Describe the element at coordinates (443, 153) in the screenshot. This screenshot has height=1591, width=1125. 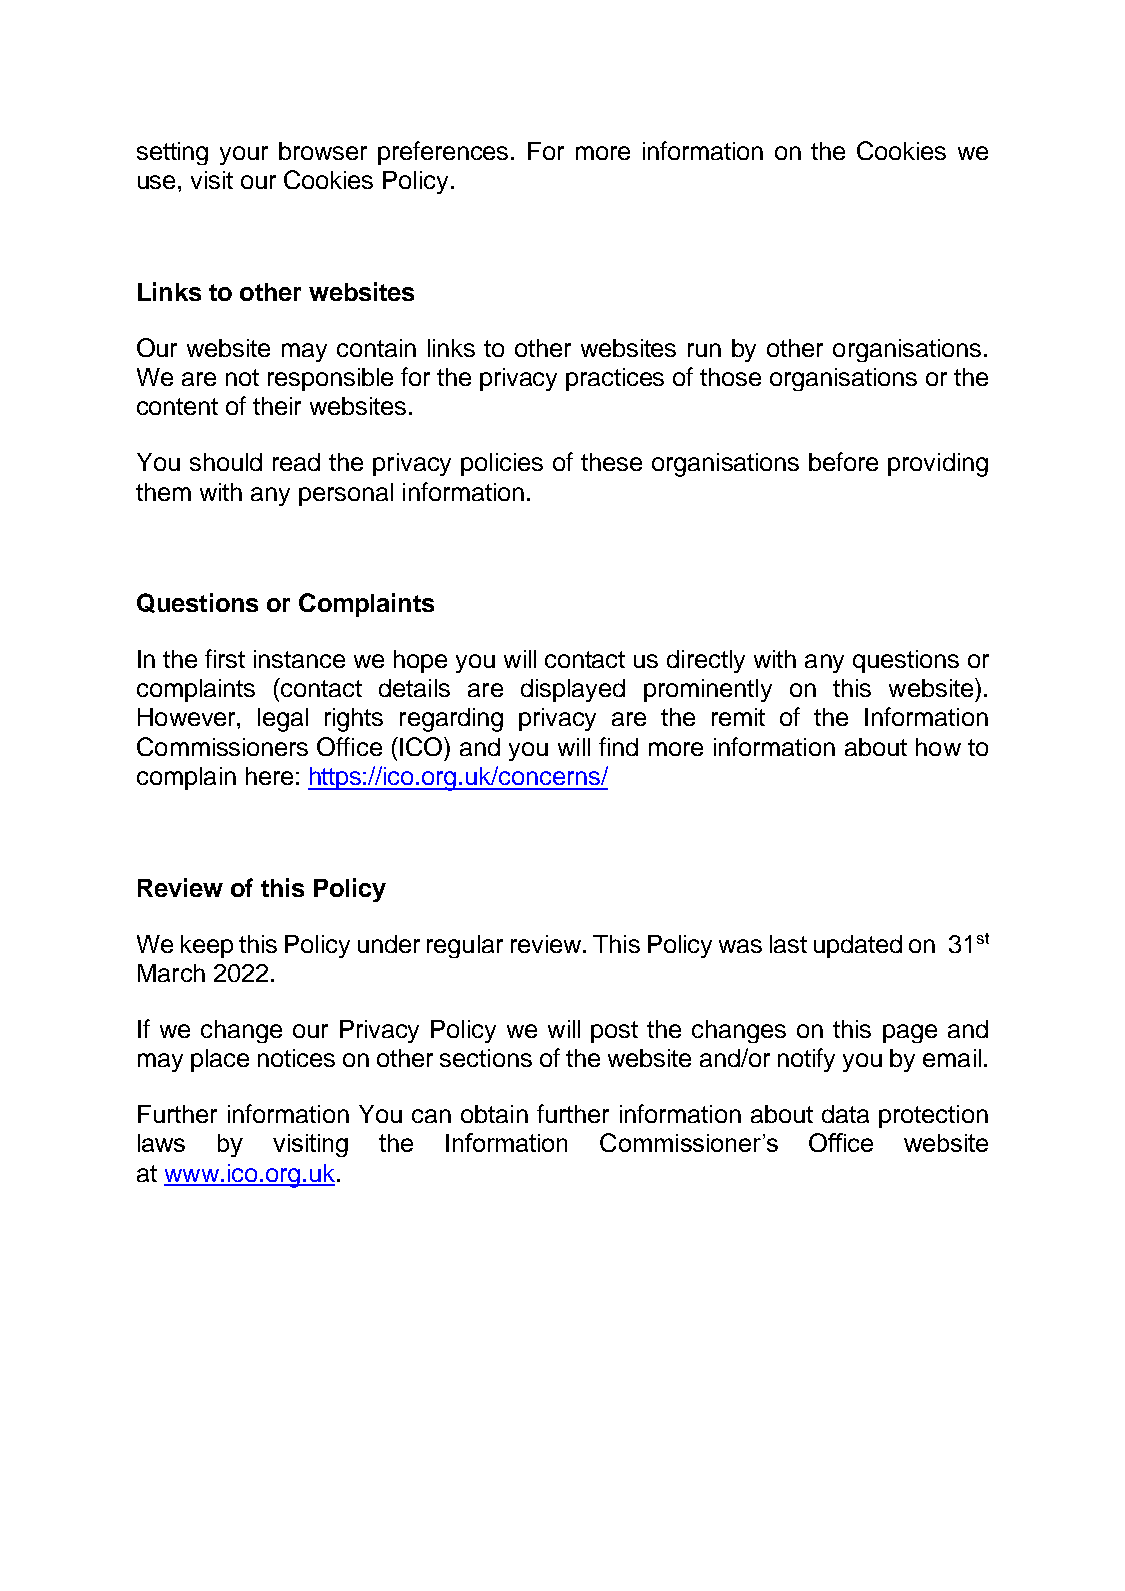
I see `preferences` at that location.
